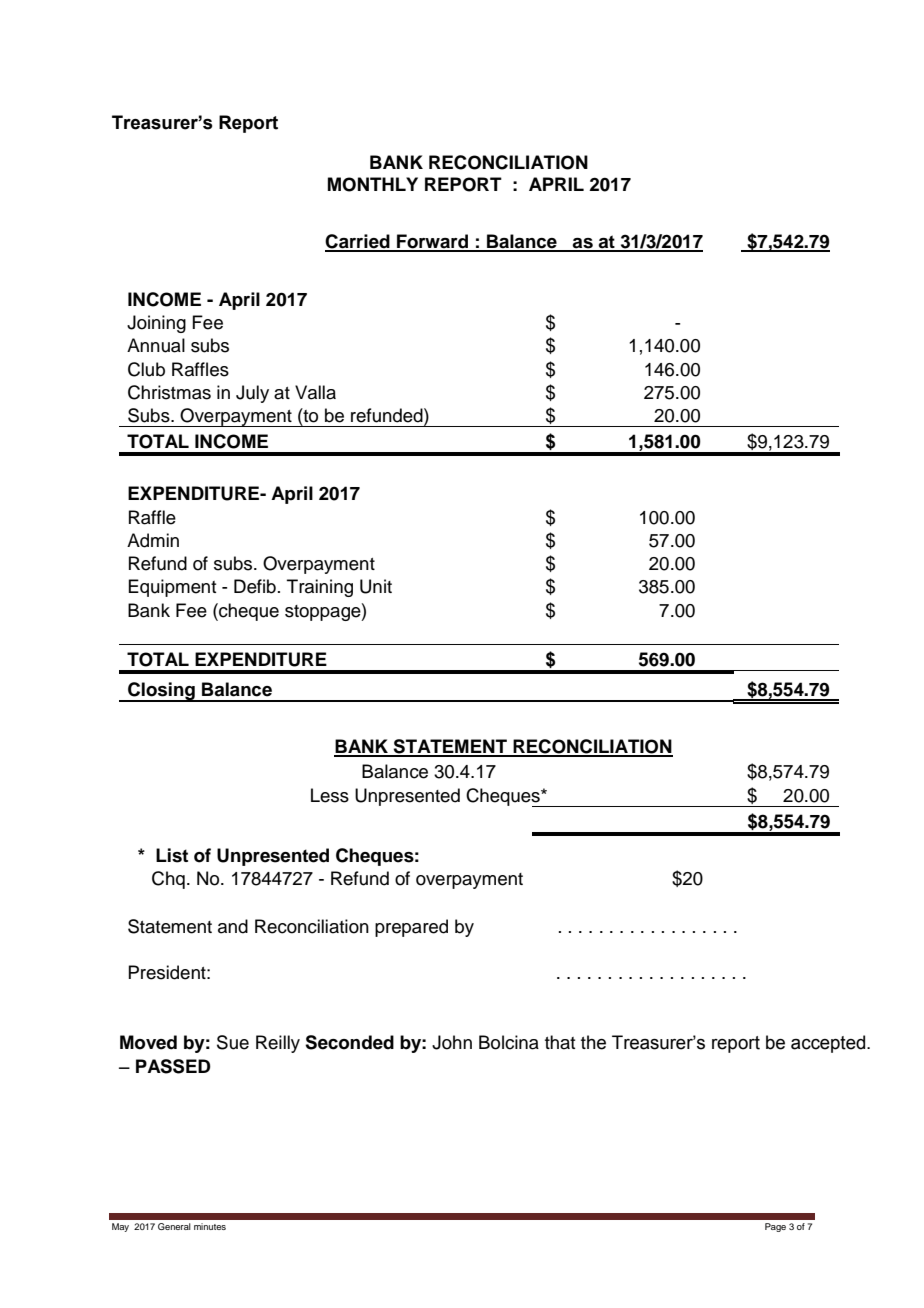 This document has height=1308, width=924. Describe the element at coordinates (452, 1042) in the document. I see `John` at that location.
